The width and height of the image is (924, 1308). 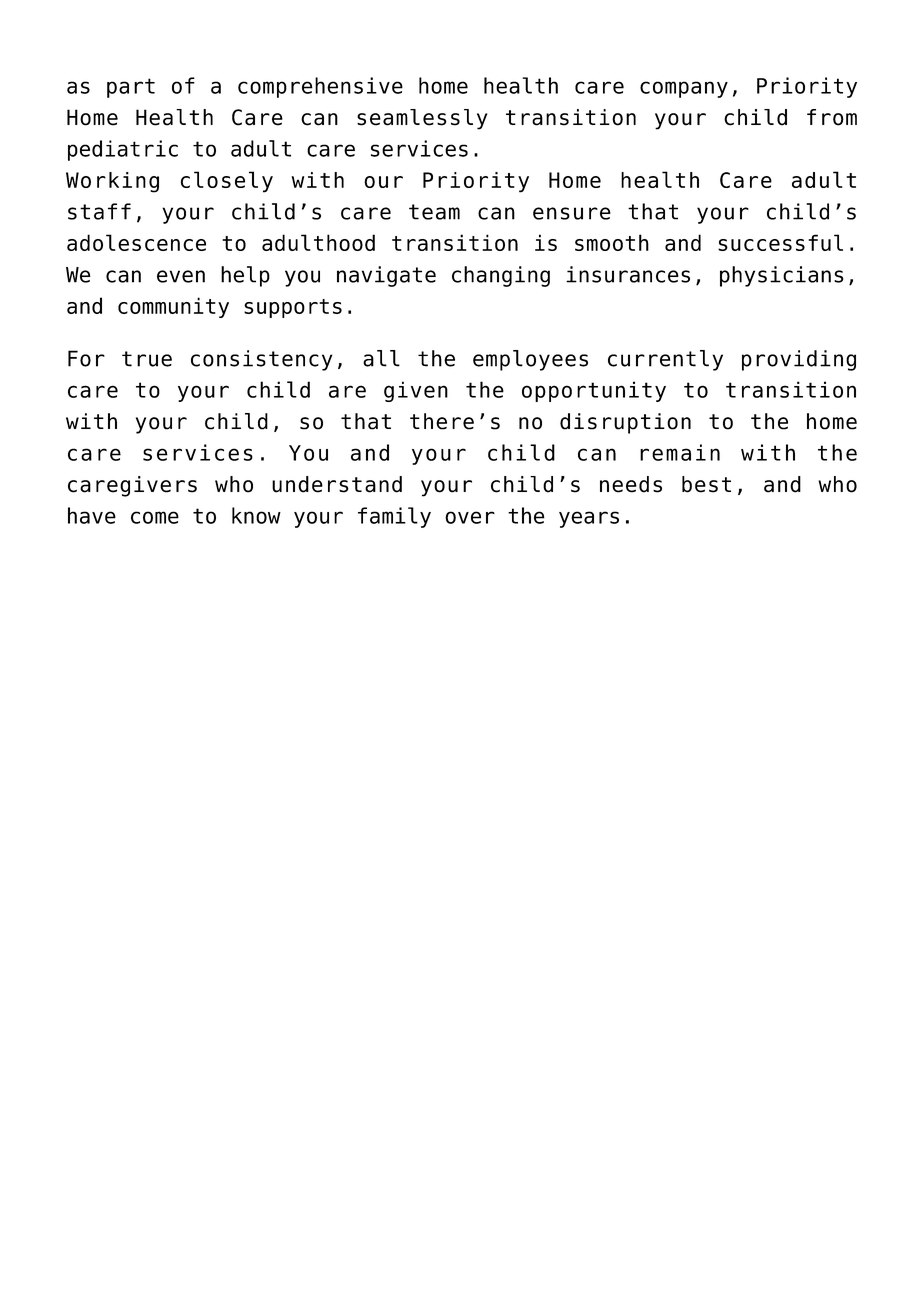 What do you see at coordinates (780, 242) in the image?
I see `successful` at bounding box center [780, 242].
